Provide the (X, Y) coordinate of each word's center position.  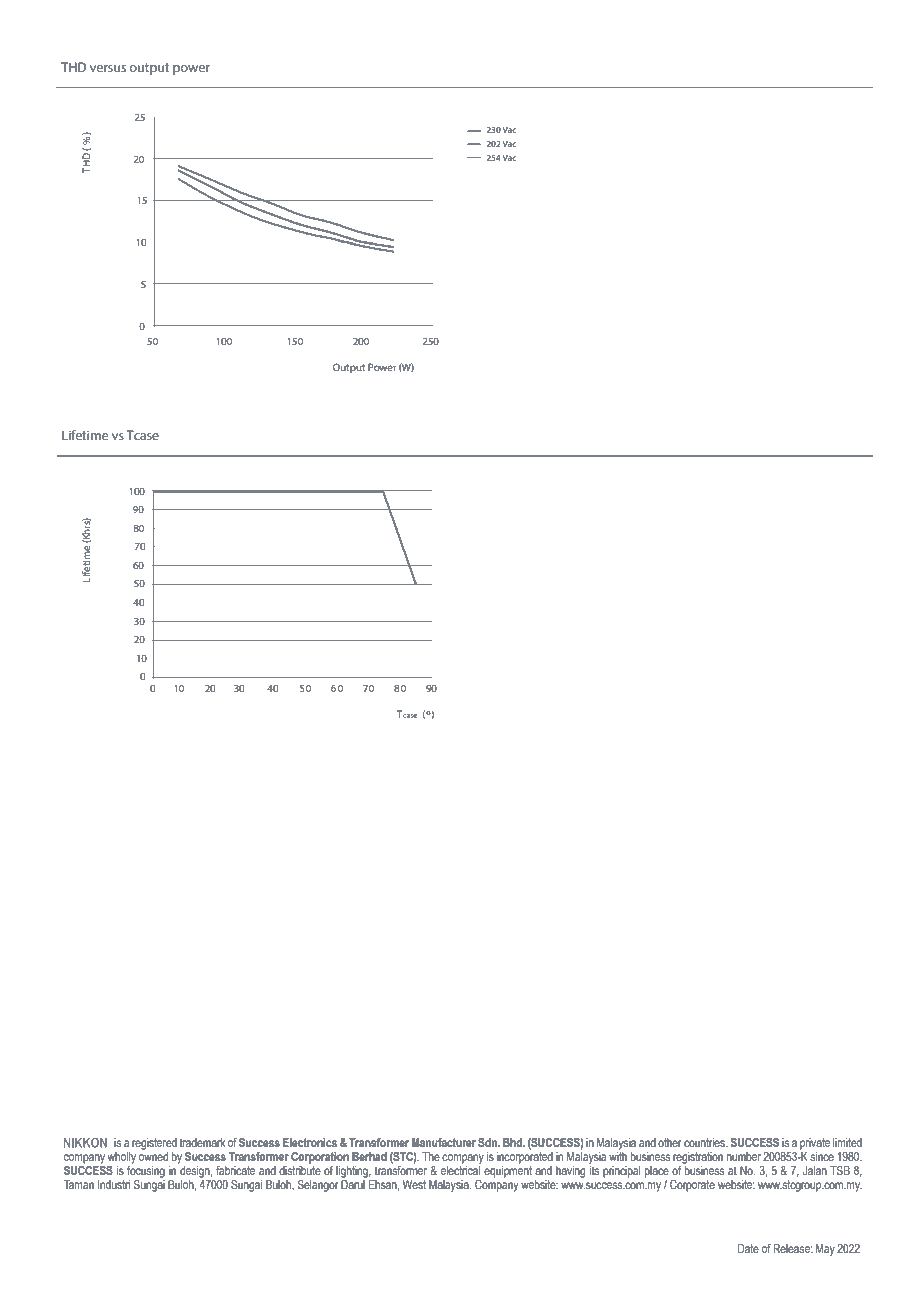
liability (439, 1156)
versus (108, 68)
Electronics (310, 1142)
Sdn (488, 1142)
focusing (146, 1170)
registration (698, 1158)
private (815, 1144)
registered (154, 1144)
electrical (461, 1169)
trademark (203, 1142)
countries (705, 1142)
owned (153, 1155)
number (744, 1156)
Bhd (513, 1142)
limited (847, 1142)
